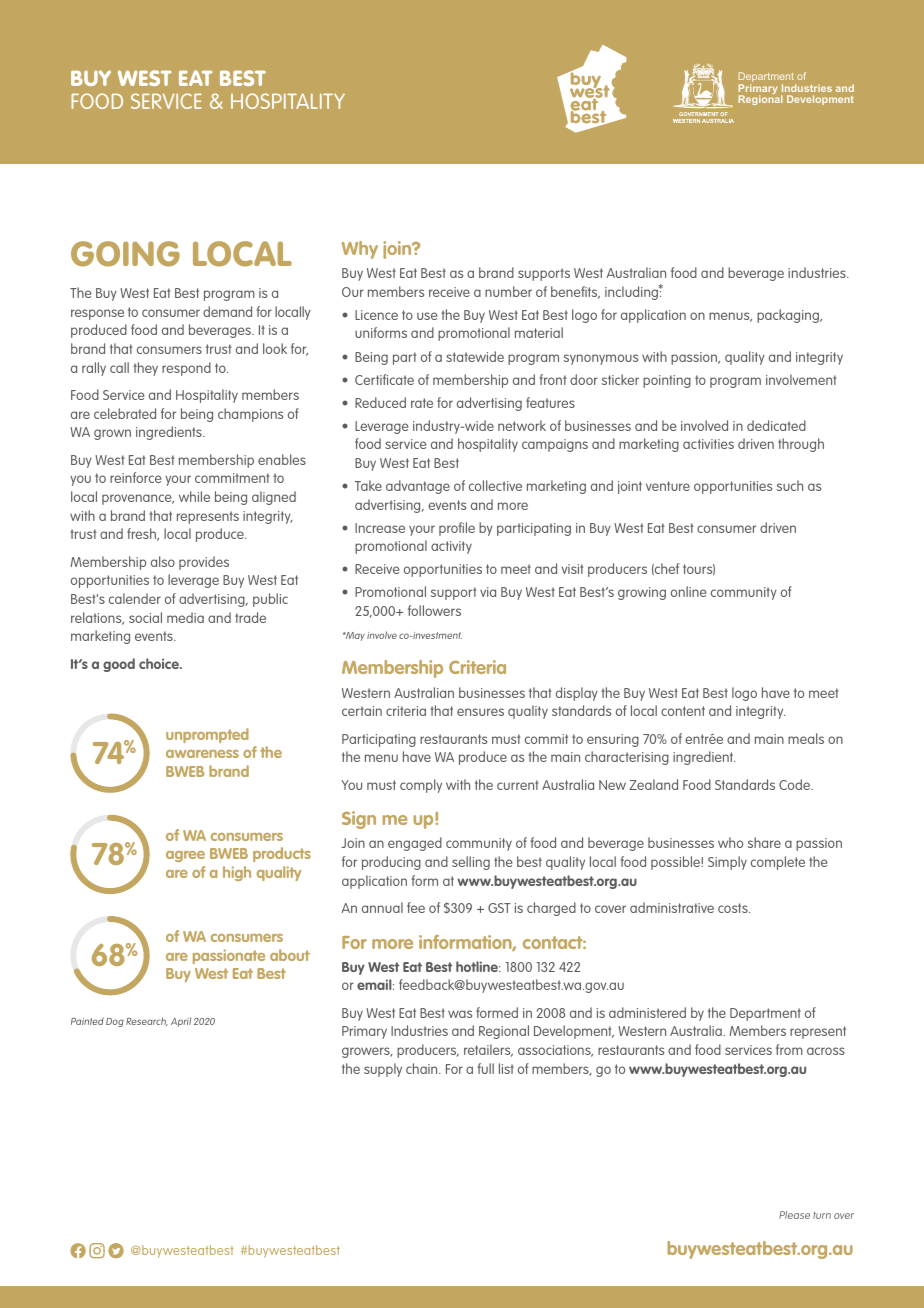 The height and width of the page is (1308, 924). I want to click on content, so click(683, 711).
